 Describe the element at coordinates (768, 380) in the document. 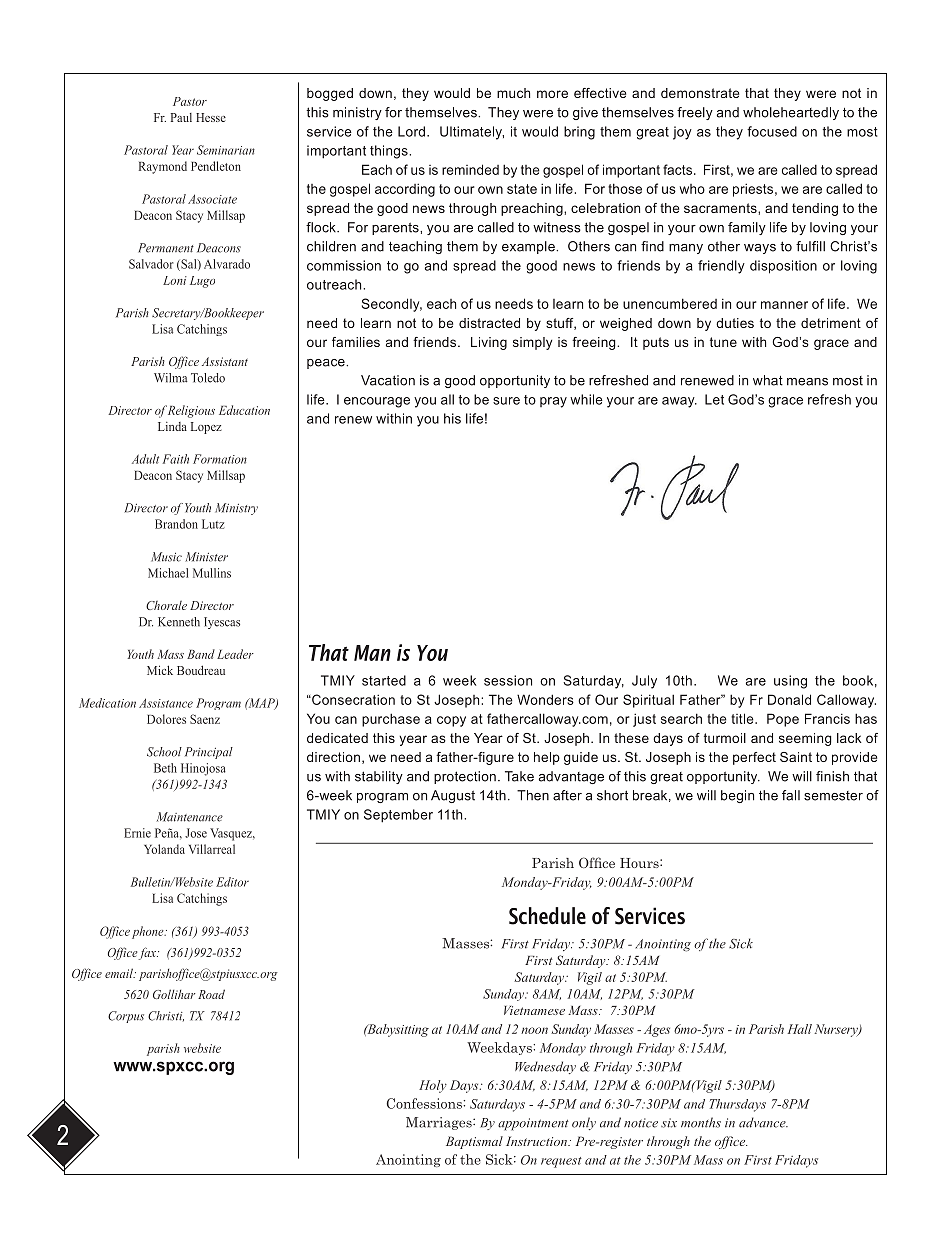

I see `what` at that location.
